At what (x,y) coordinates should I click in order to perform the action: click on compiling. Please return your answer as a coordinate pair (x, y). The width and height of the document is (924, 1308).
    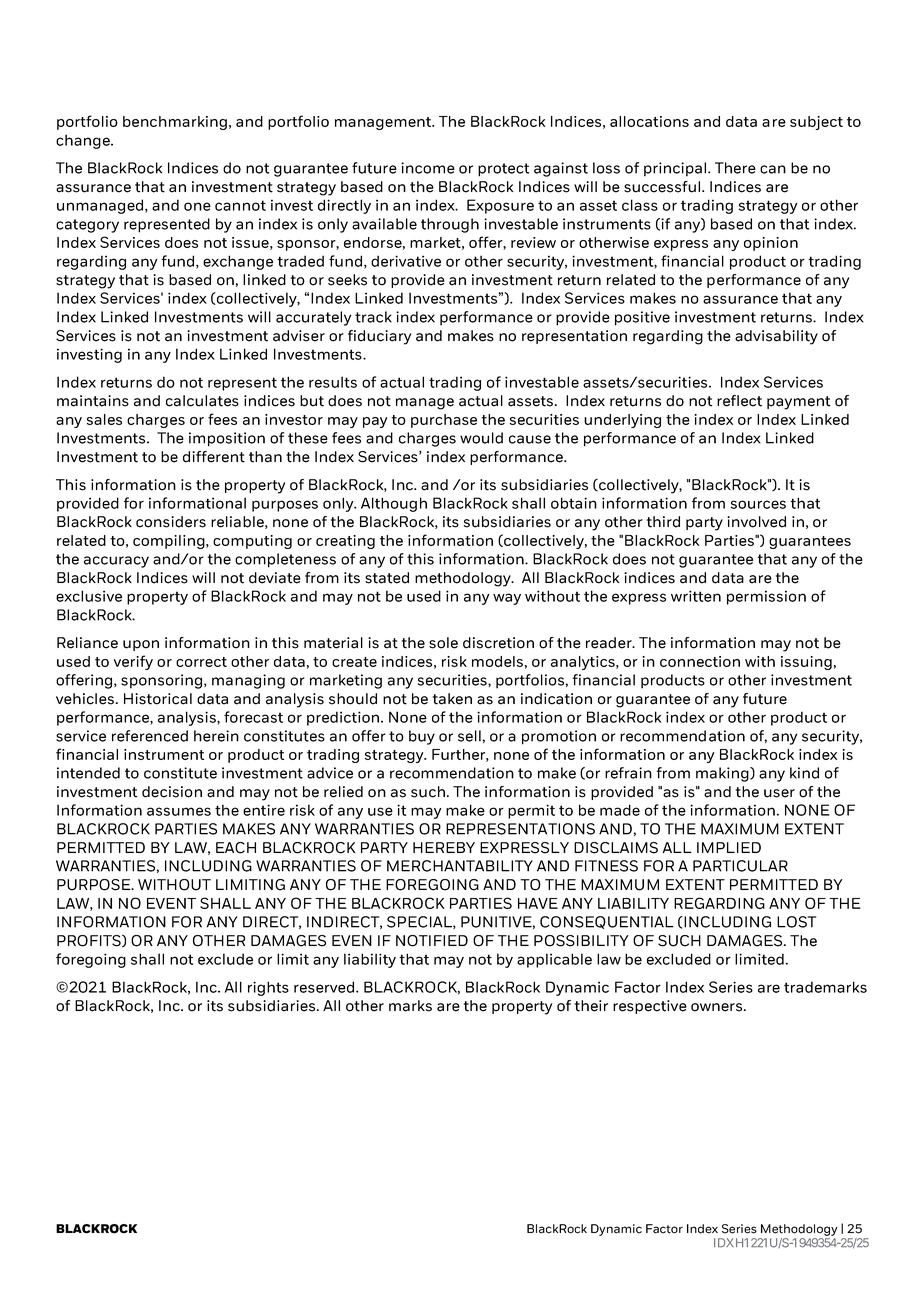
    Looking at the image, I should click on (170, 542).
